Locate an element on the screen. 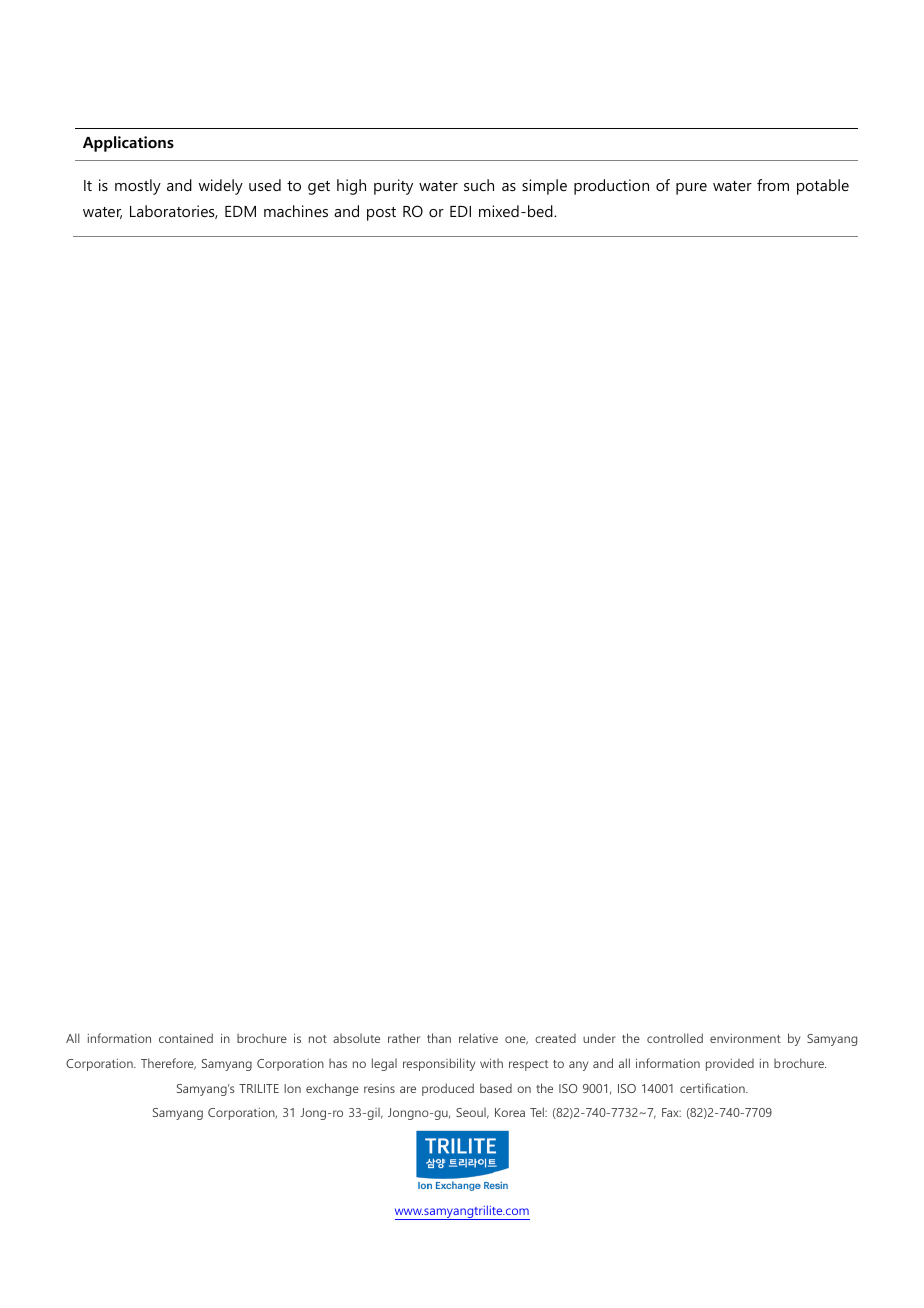  environment is located at coordinates (745, 1038).
